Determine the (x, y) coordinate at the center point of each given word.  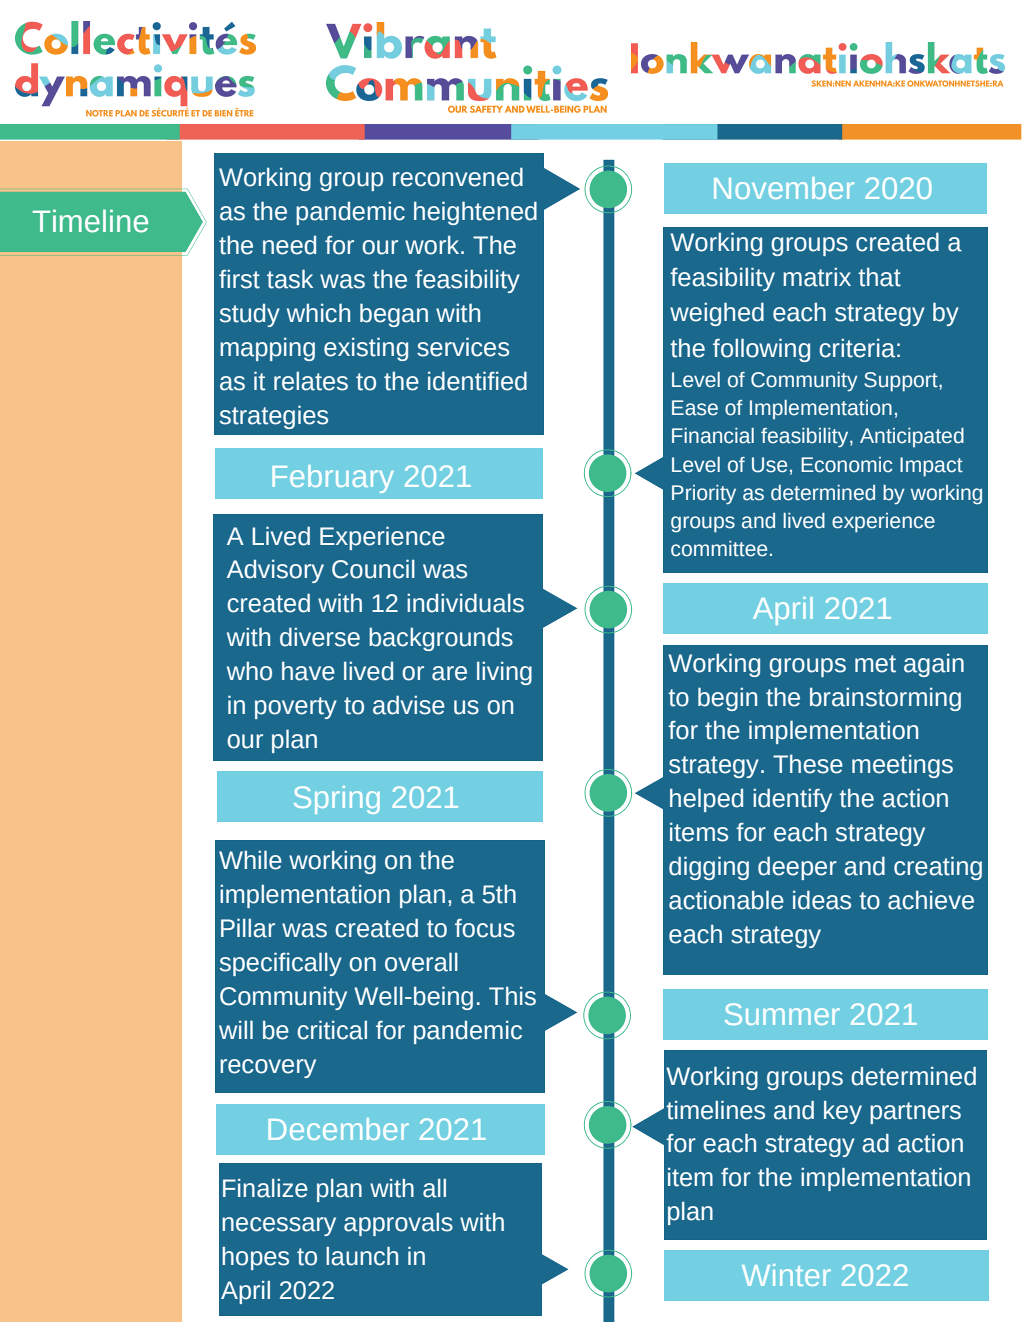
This (512, 996)
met (875, 664)
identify (792, 800)
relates (311, 381)
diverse (320, 637)
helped (706, 800)
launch (362, 1256)
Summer (782, 1014)
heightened (475, 213)
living (504, 673)
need (289, 245)
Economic (846, 465)
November (784, 188)
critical (332, 1030)
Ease (695, 408)
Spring (337, 800)
